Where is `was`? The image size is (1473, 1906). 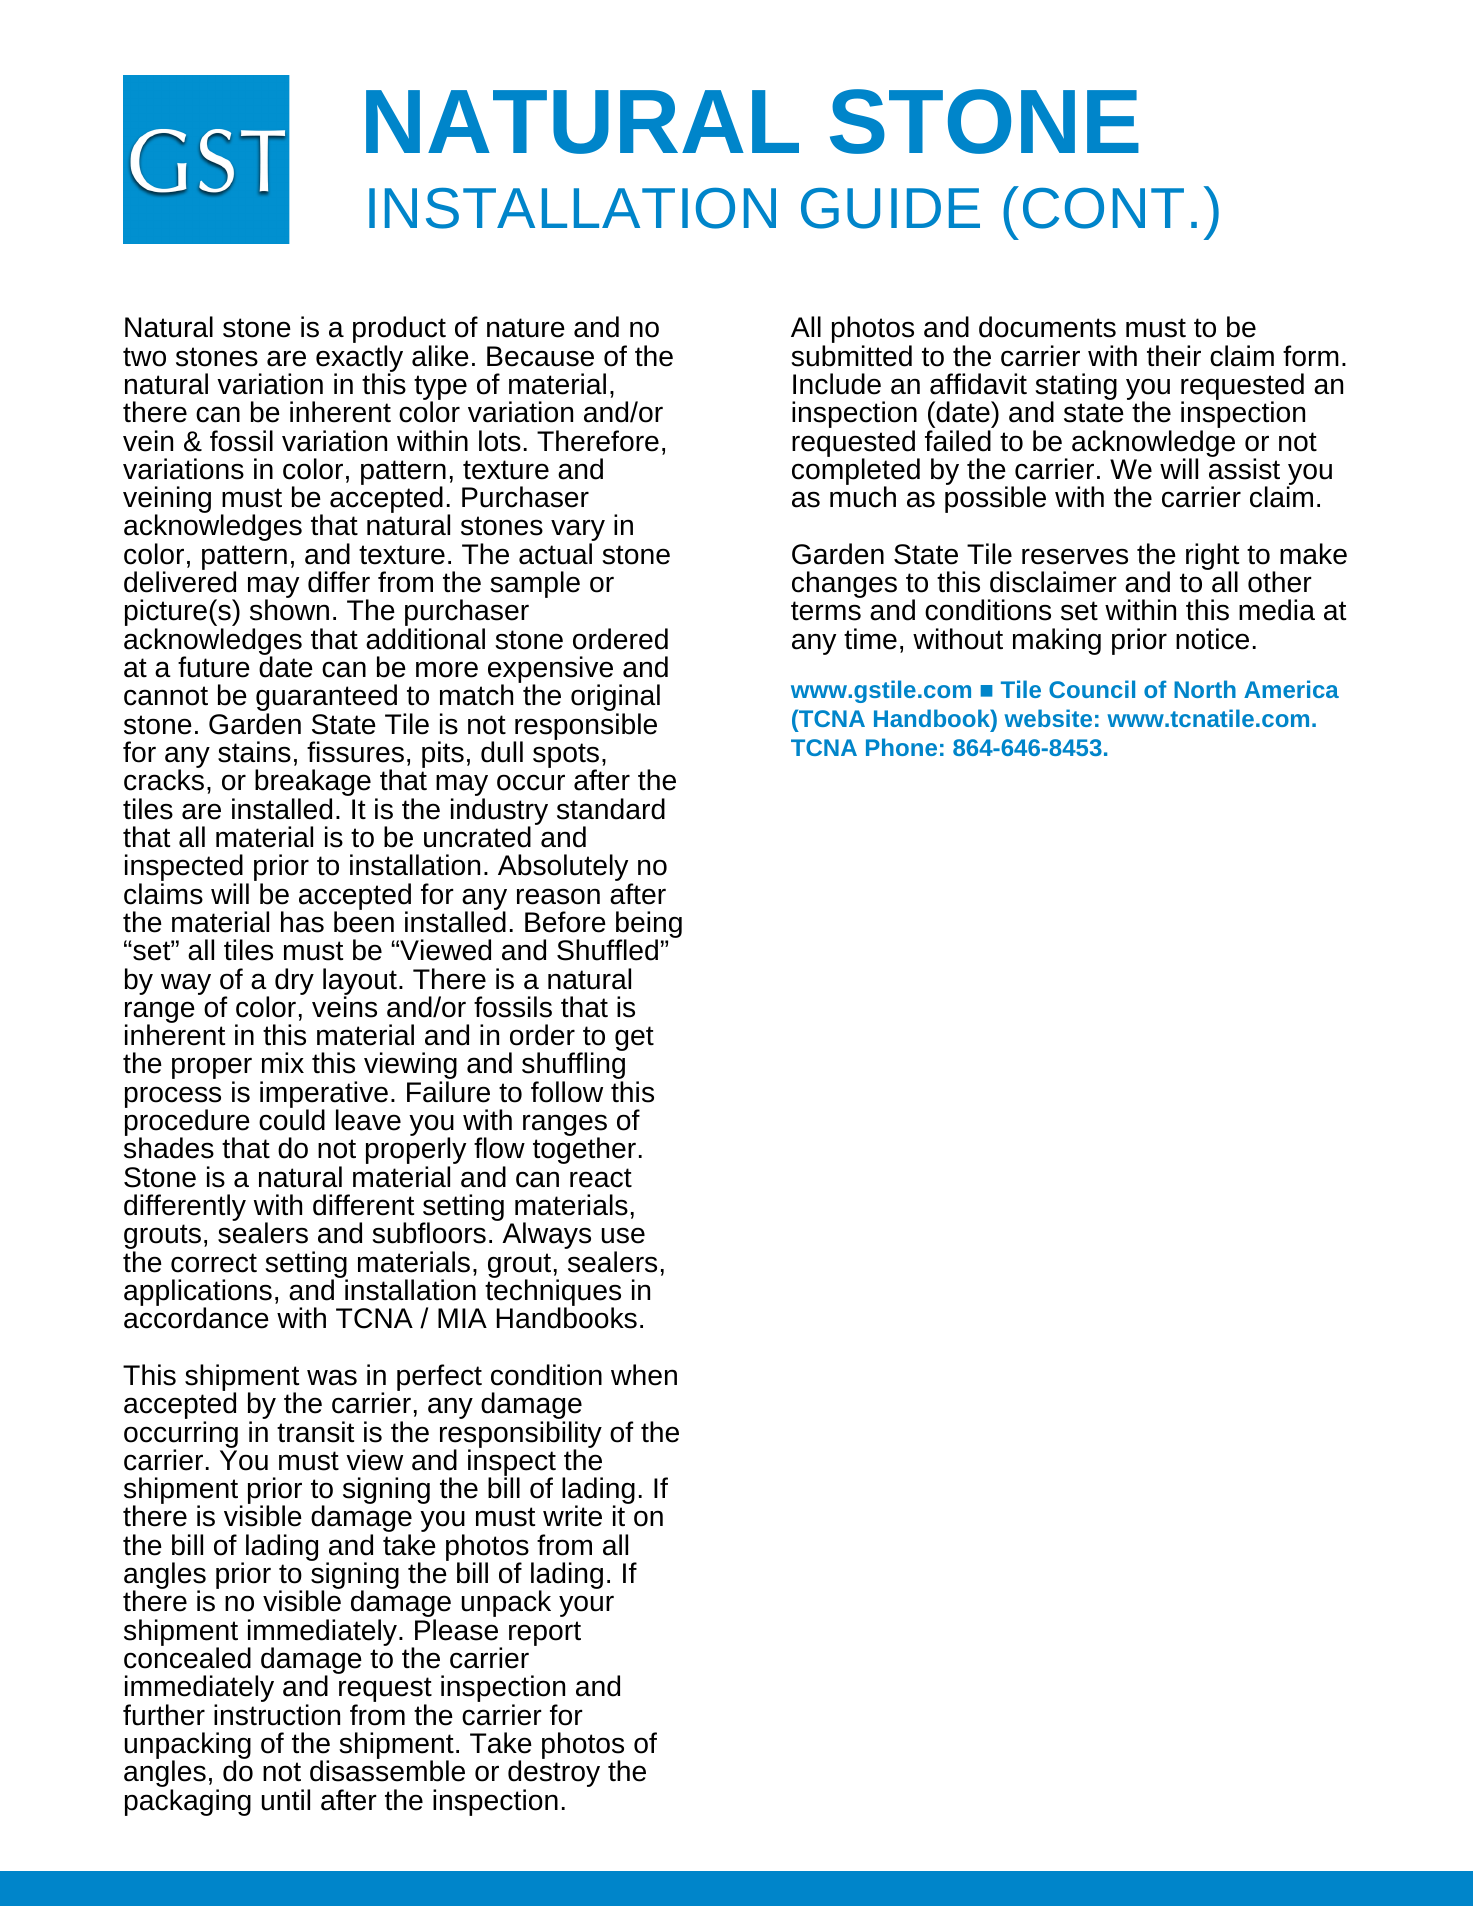
was is located at coordinates (332, 1377).
